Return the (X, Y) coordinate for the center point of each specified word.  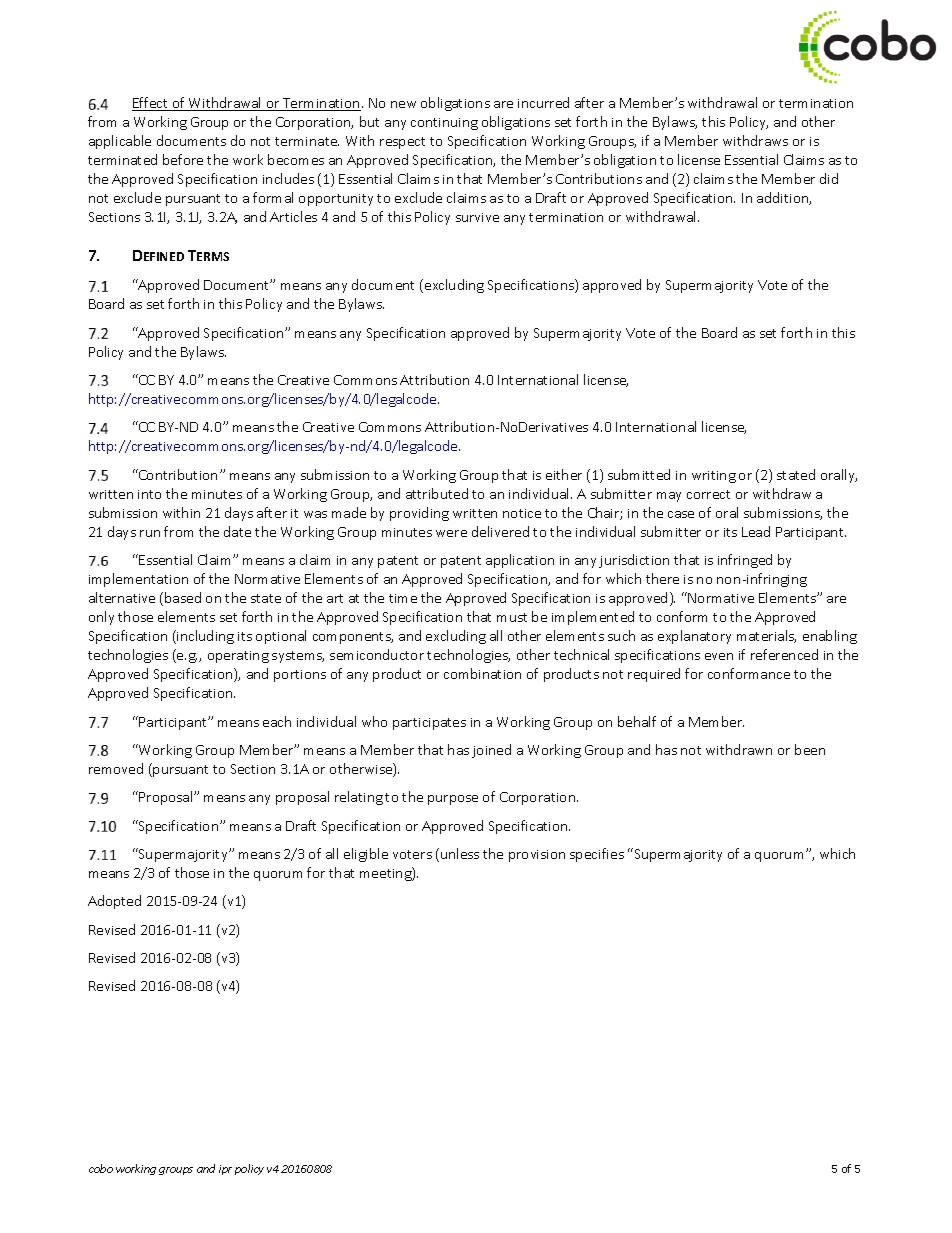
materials (766, 636)
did (829, 178)
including (204, 637)
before (183, 159)
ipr (225, 1170)
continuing (444, 124)
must (512, 617)
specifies (597, 855)
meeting (386, 874)
